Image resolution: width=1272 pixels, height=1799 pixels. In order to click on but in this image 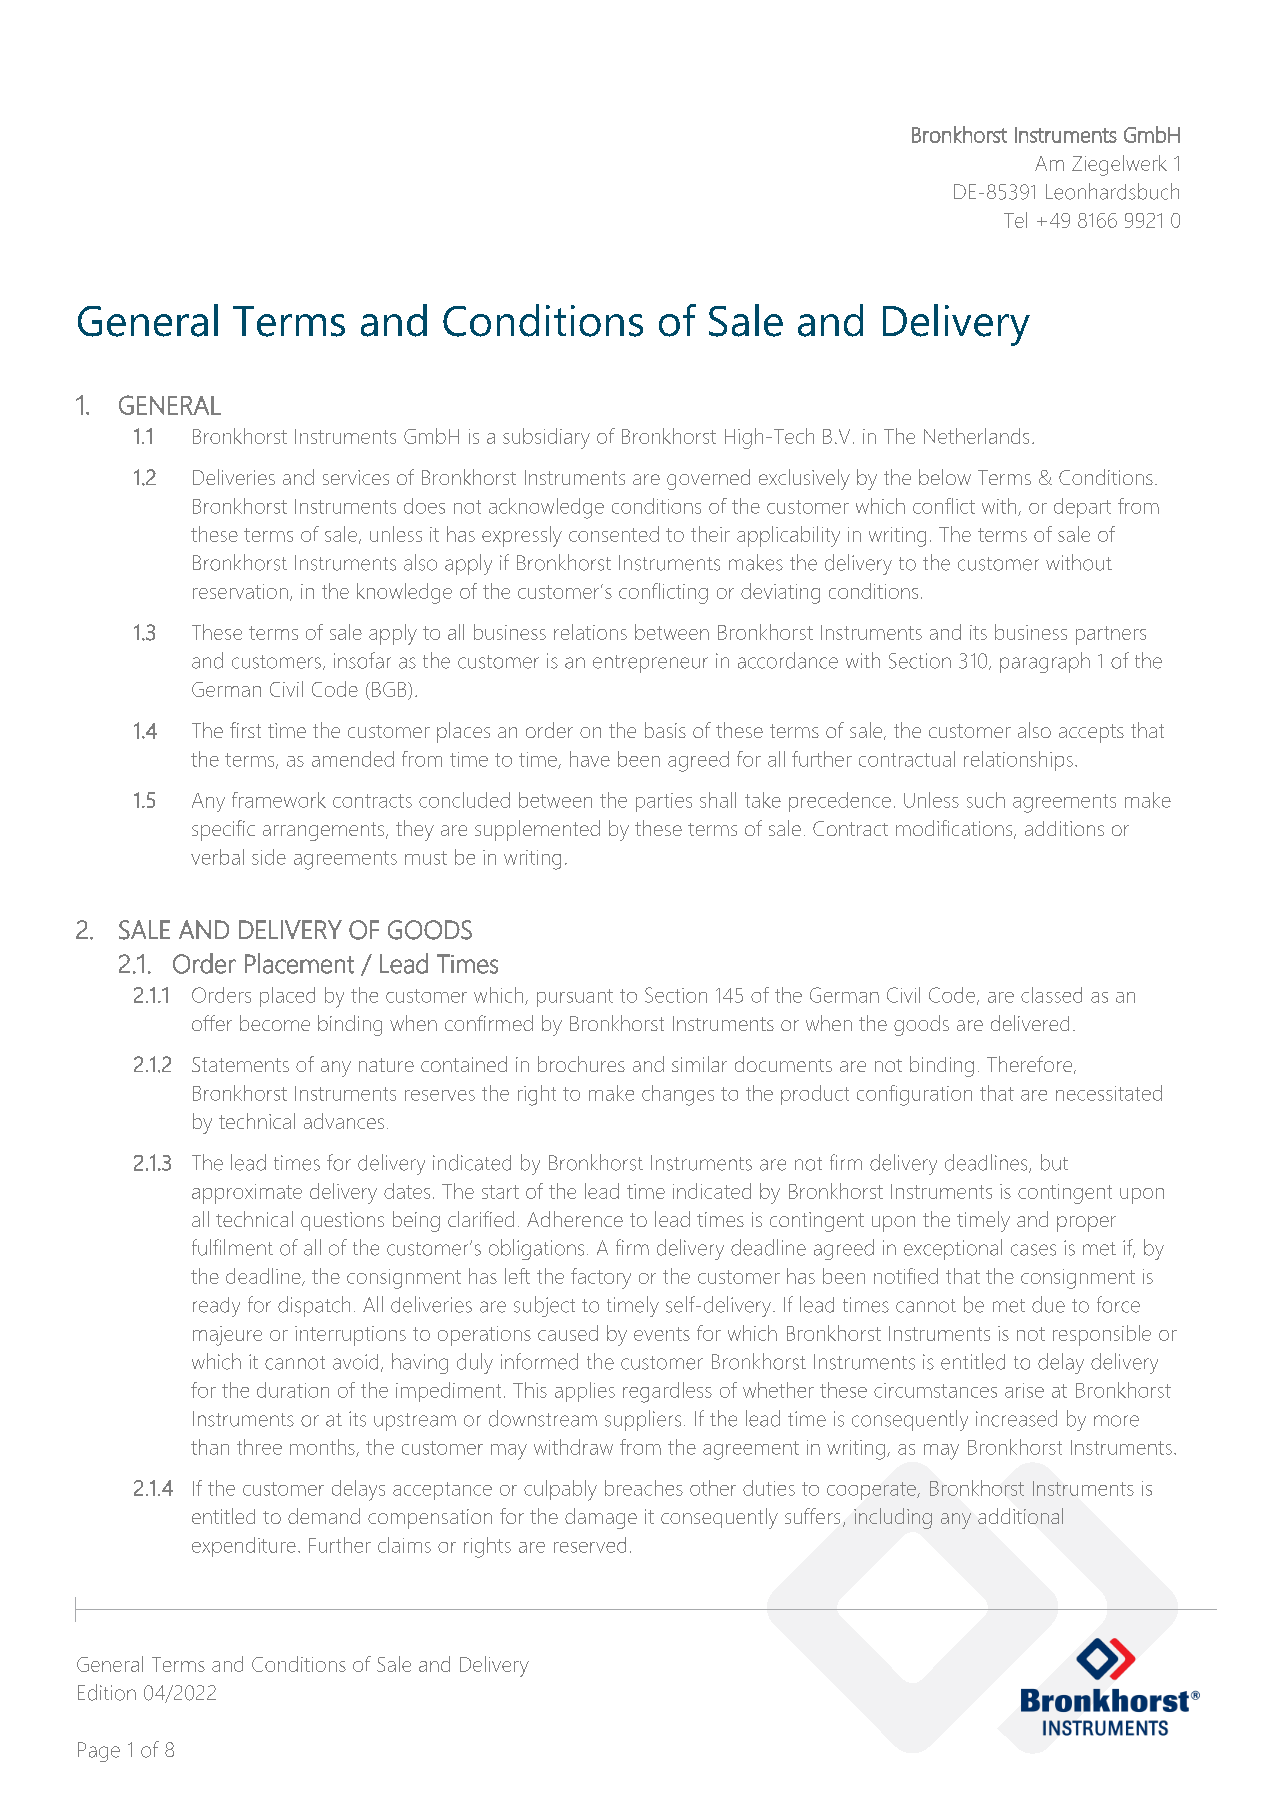, I will do `click(1054, 1162)`.
